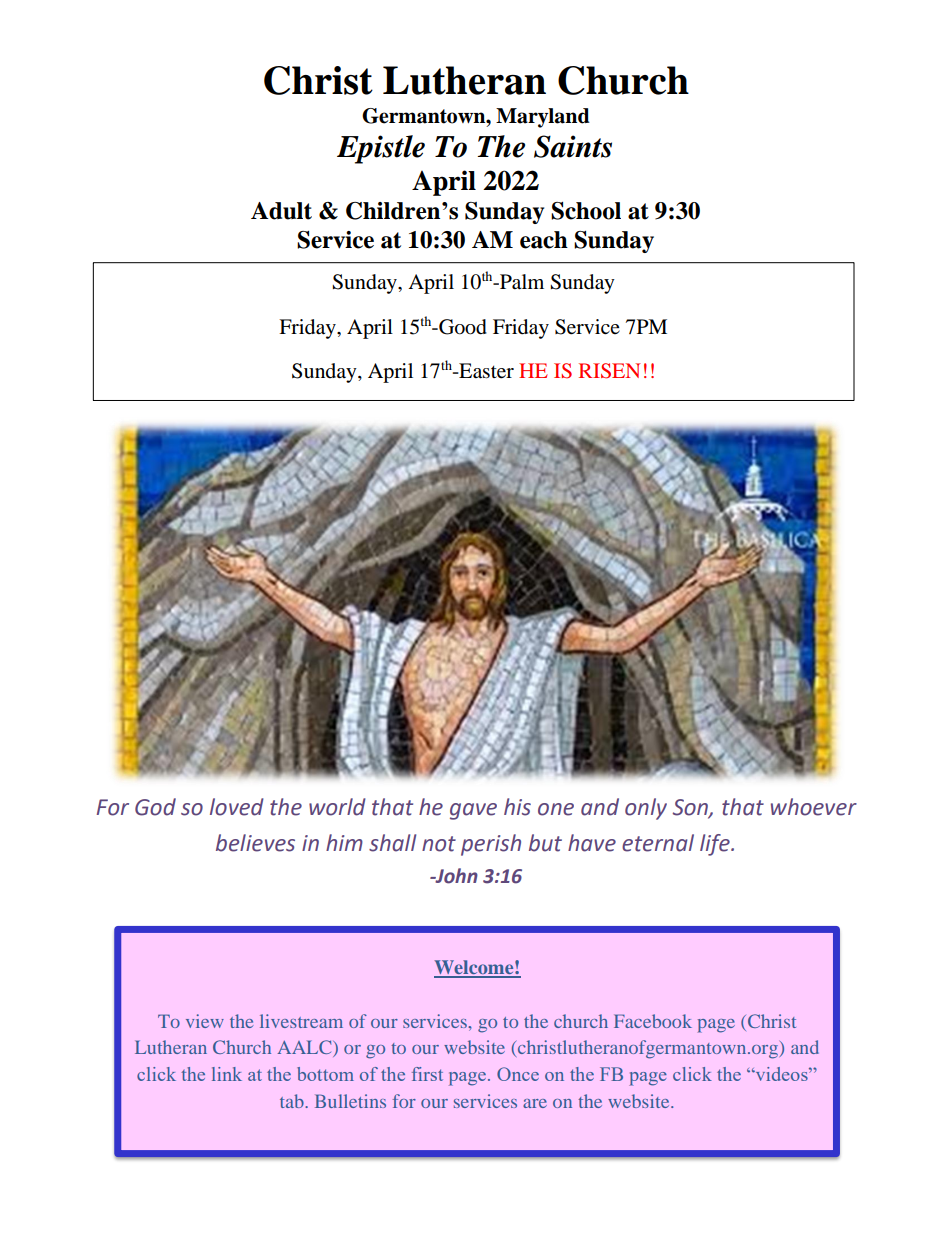 The image size is (952, 1233). I want to click on link, so click(227, 1074).
